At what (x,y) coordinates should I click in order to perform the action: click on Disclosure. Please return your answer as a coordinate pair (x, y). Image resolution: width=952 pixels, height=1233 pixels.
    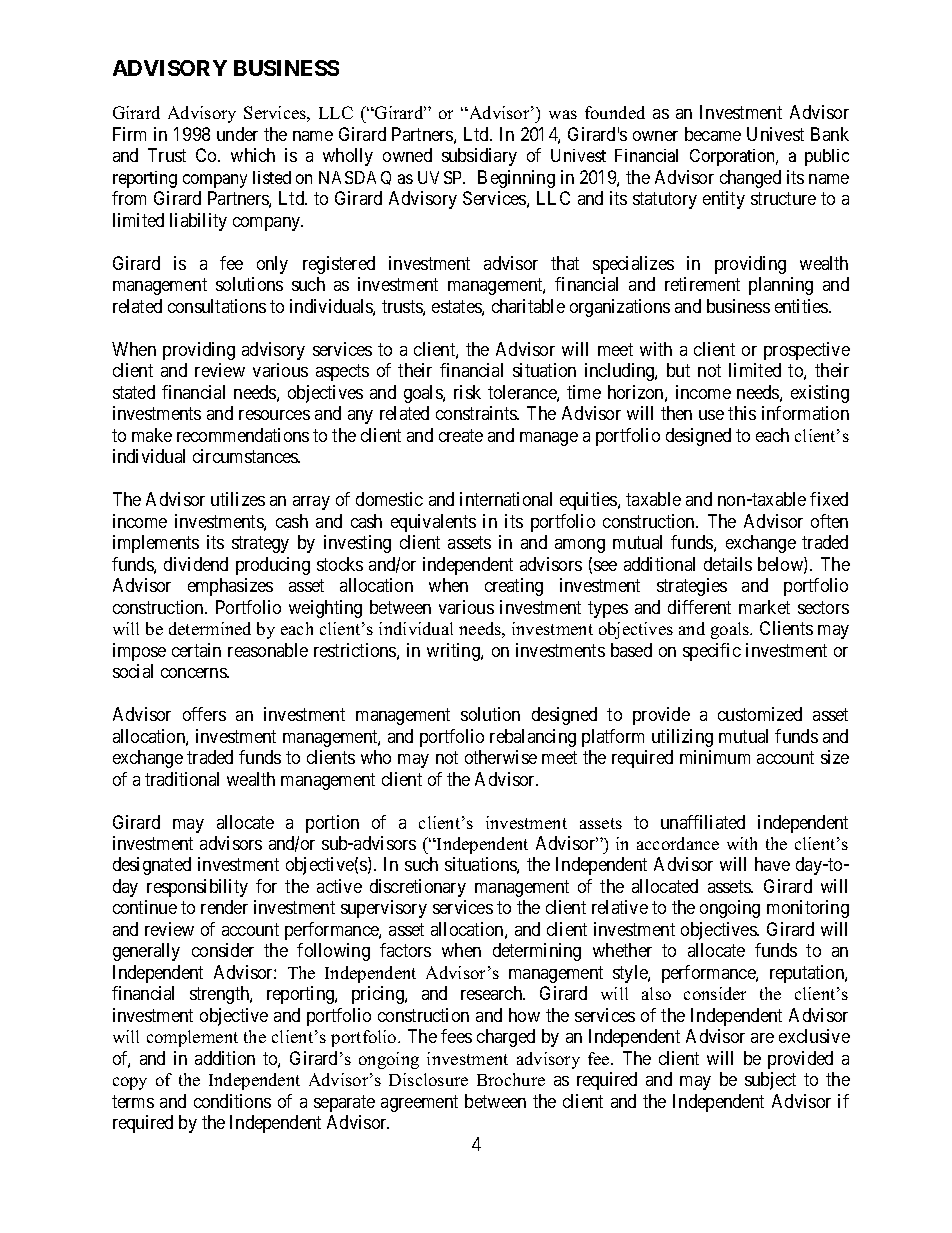
    Looking at the image, I should click on (428, 1079).
